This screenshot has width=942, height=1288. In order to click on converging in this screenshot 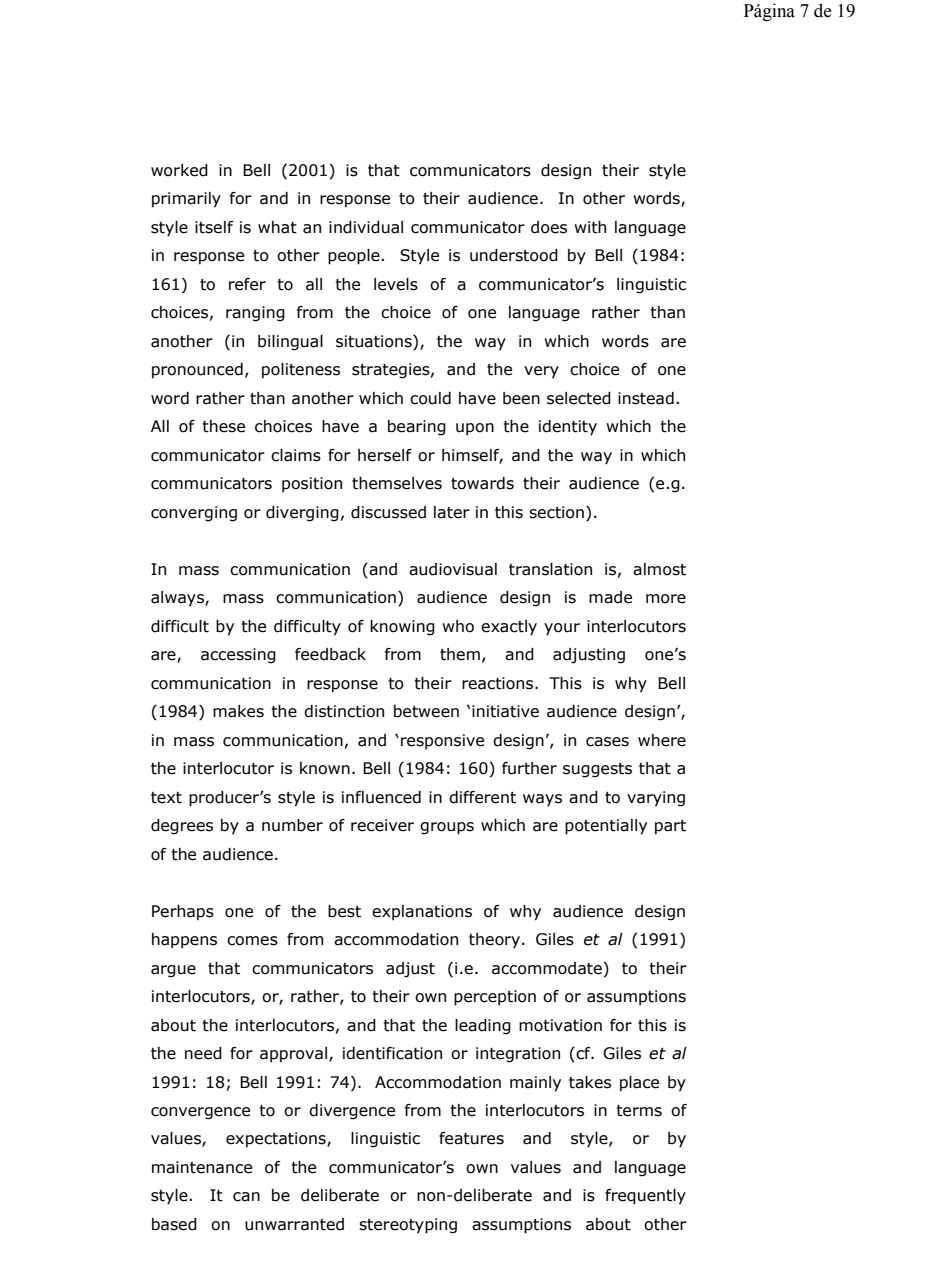, I will do `click(194, 514)`.
